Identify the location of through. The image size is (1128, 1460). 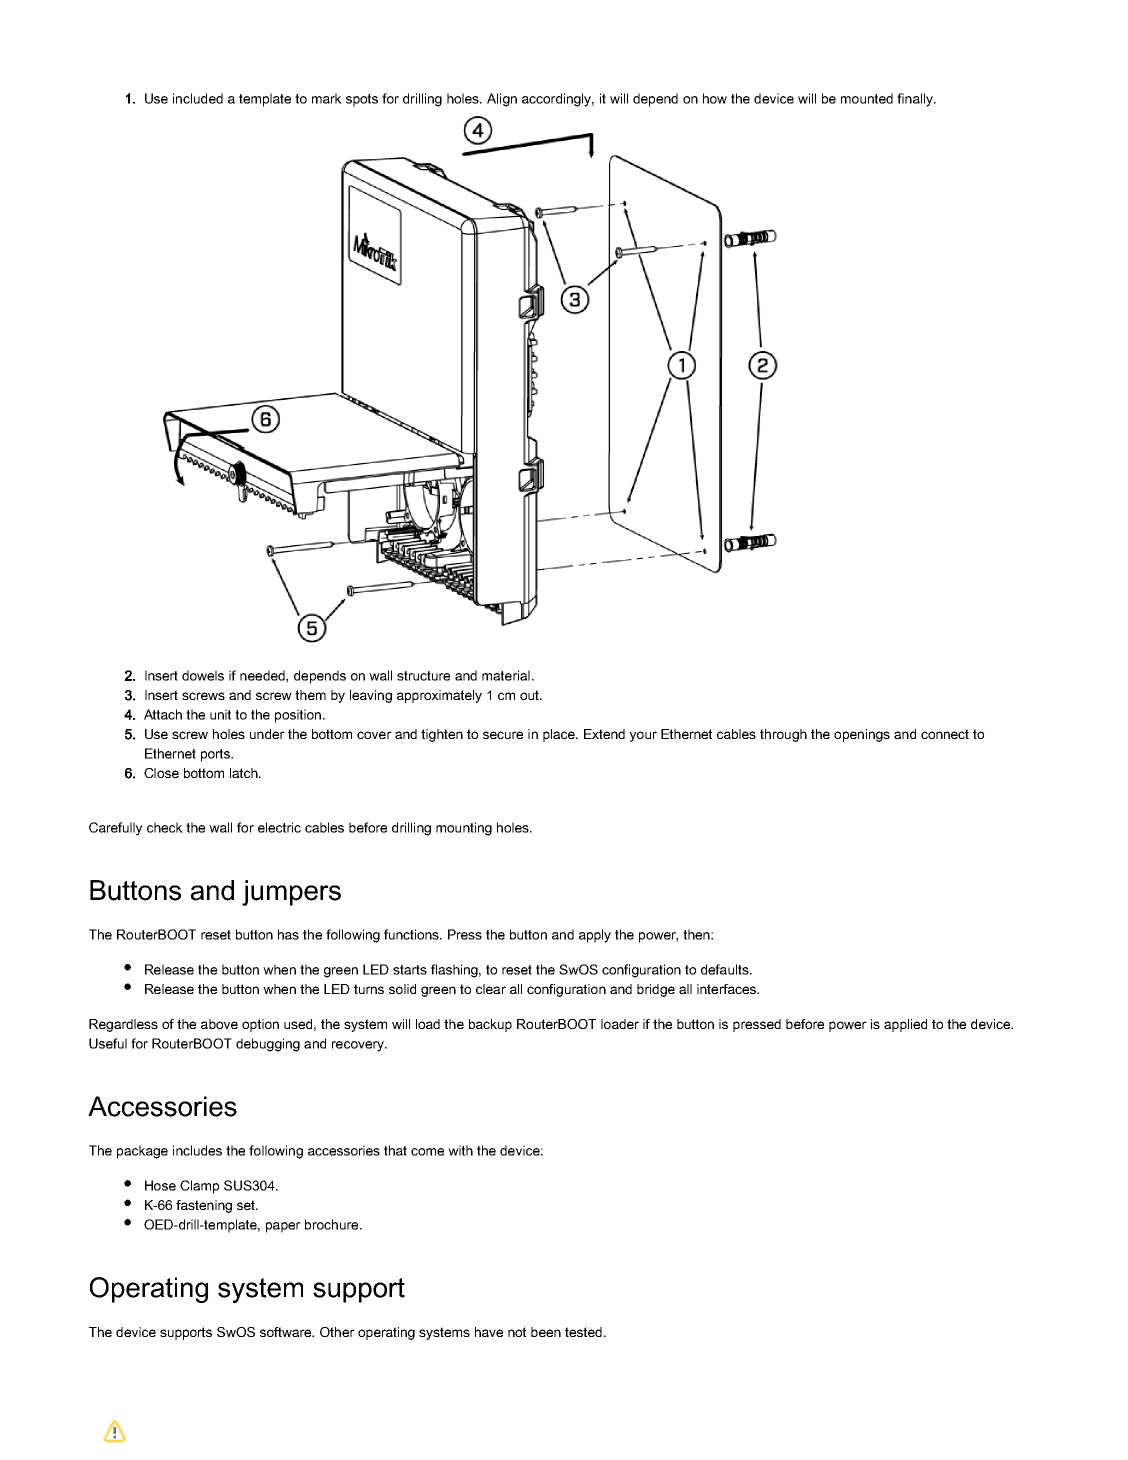
(783, 735).
